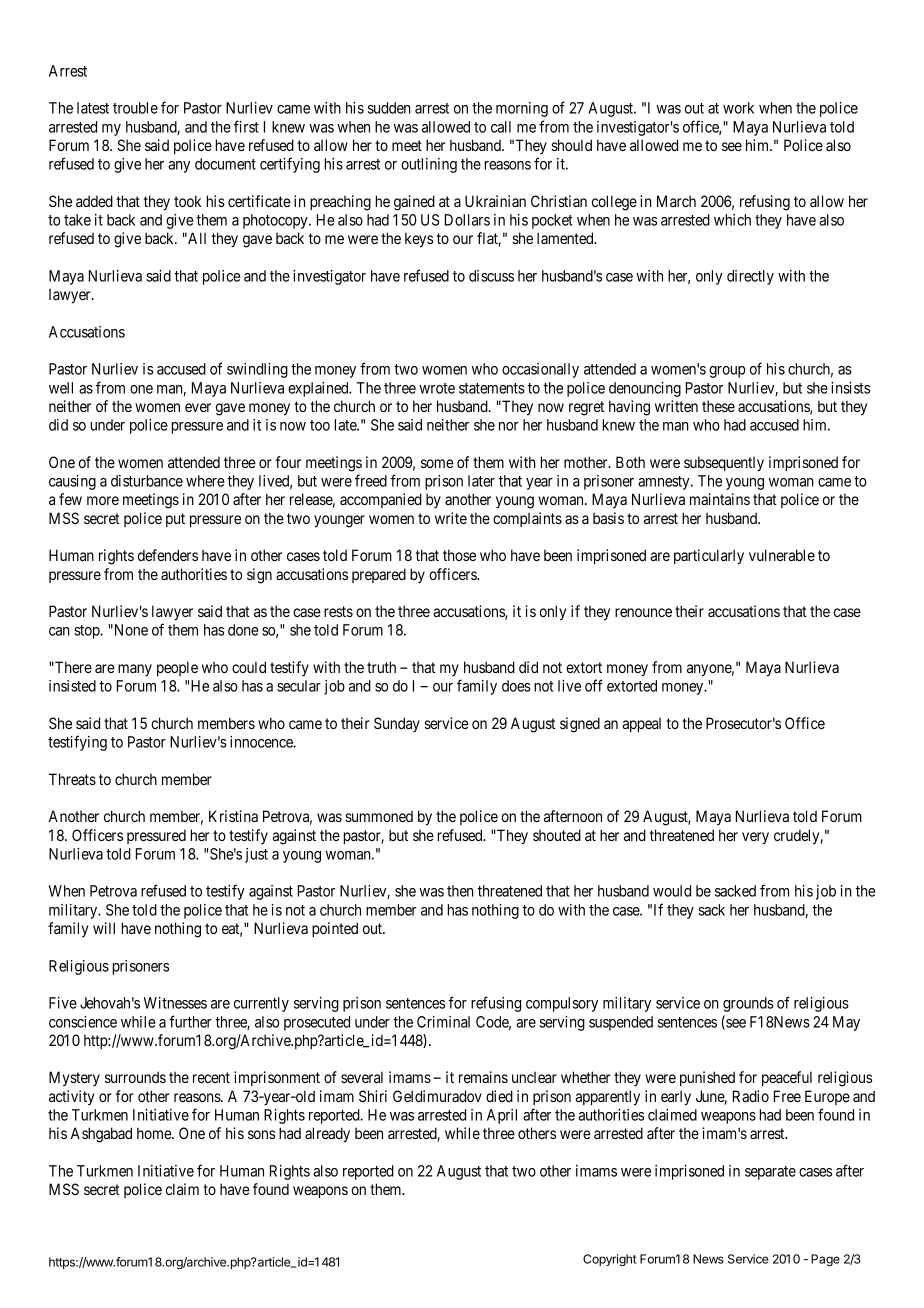  I want to click on outlining, so click(429, 165).
